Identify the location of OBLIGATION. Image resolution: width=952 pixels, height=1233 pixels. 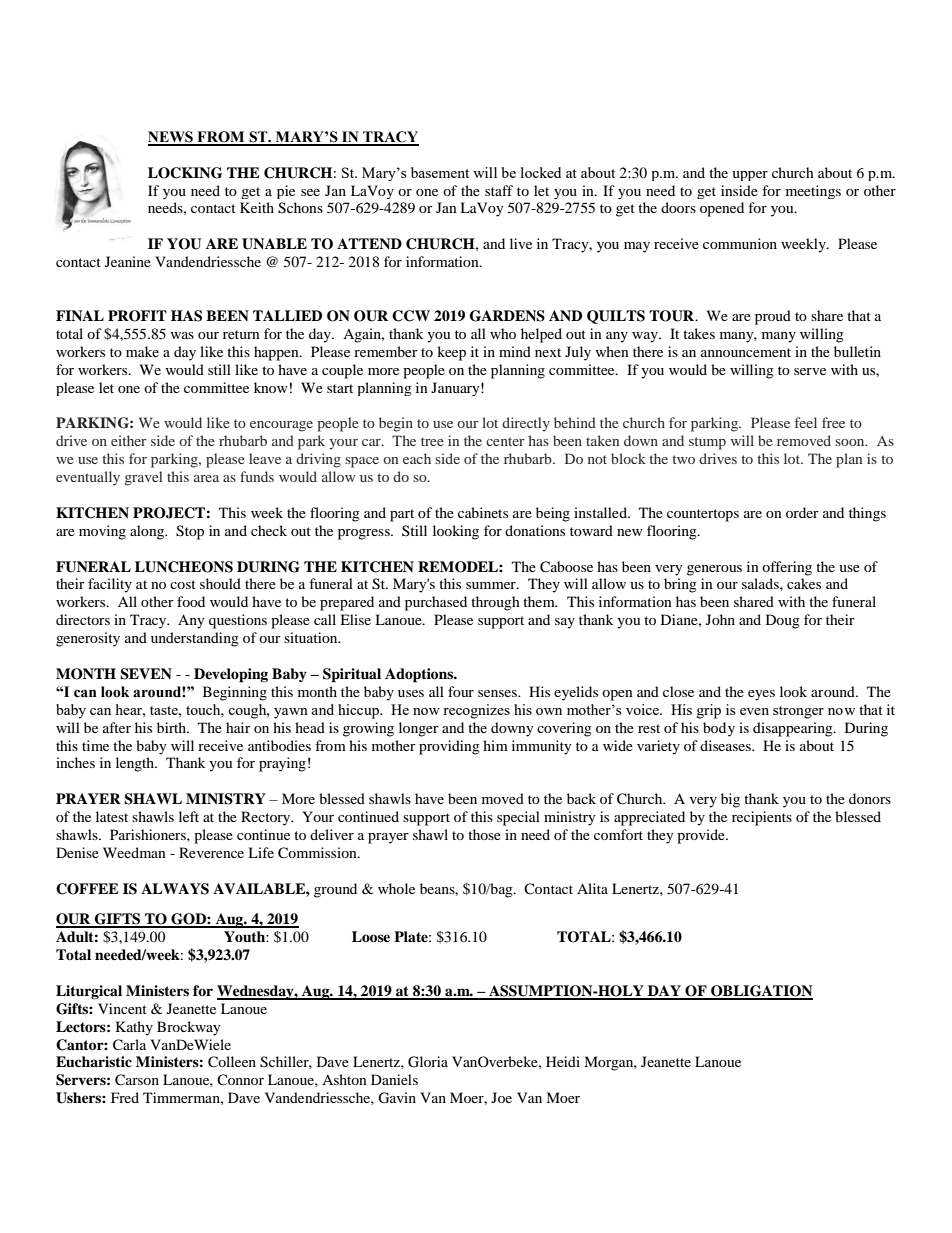
(761, 992).
